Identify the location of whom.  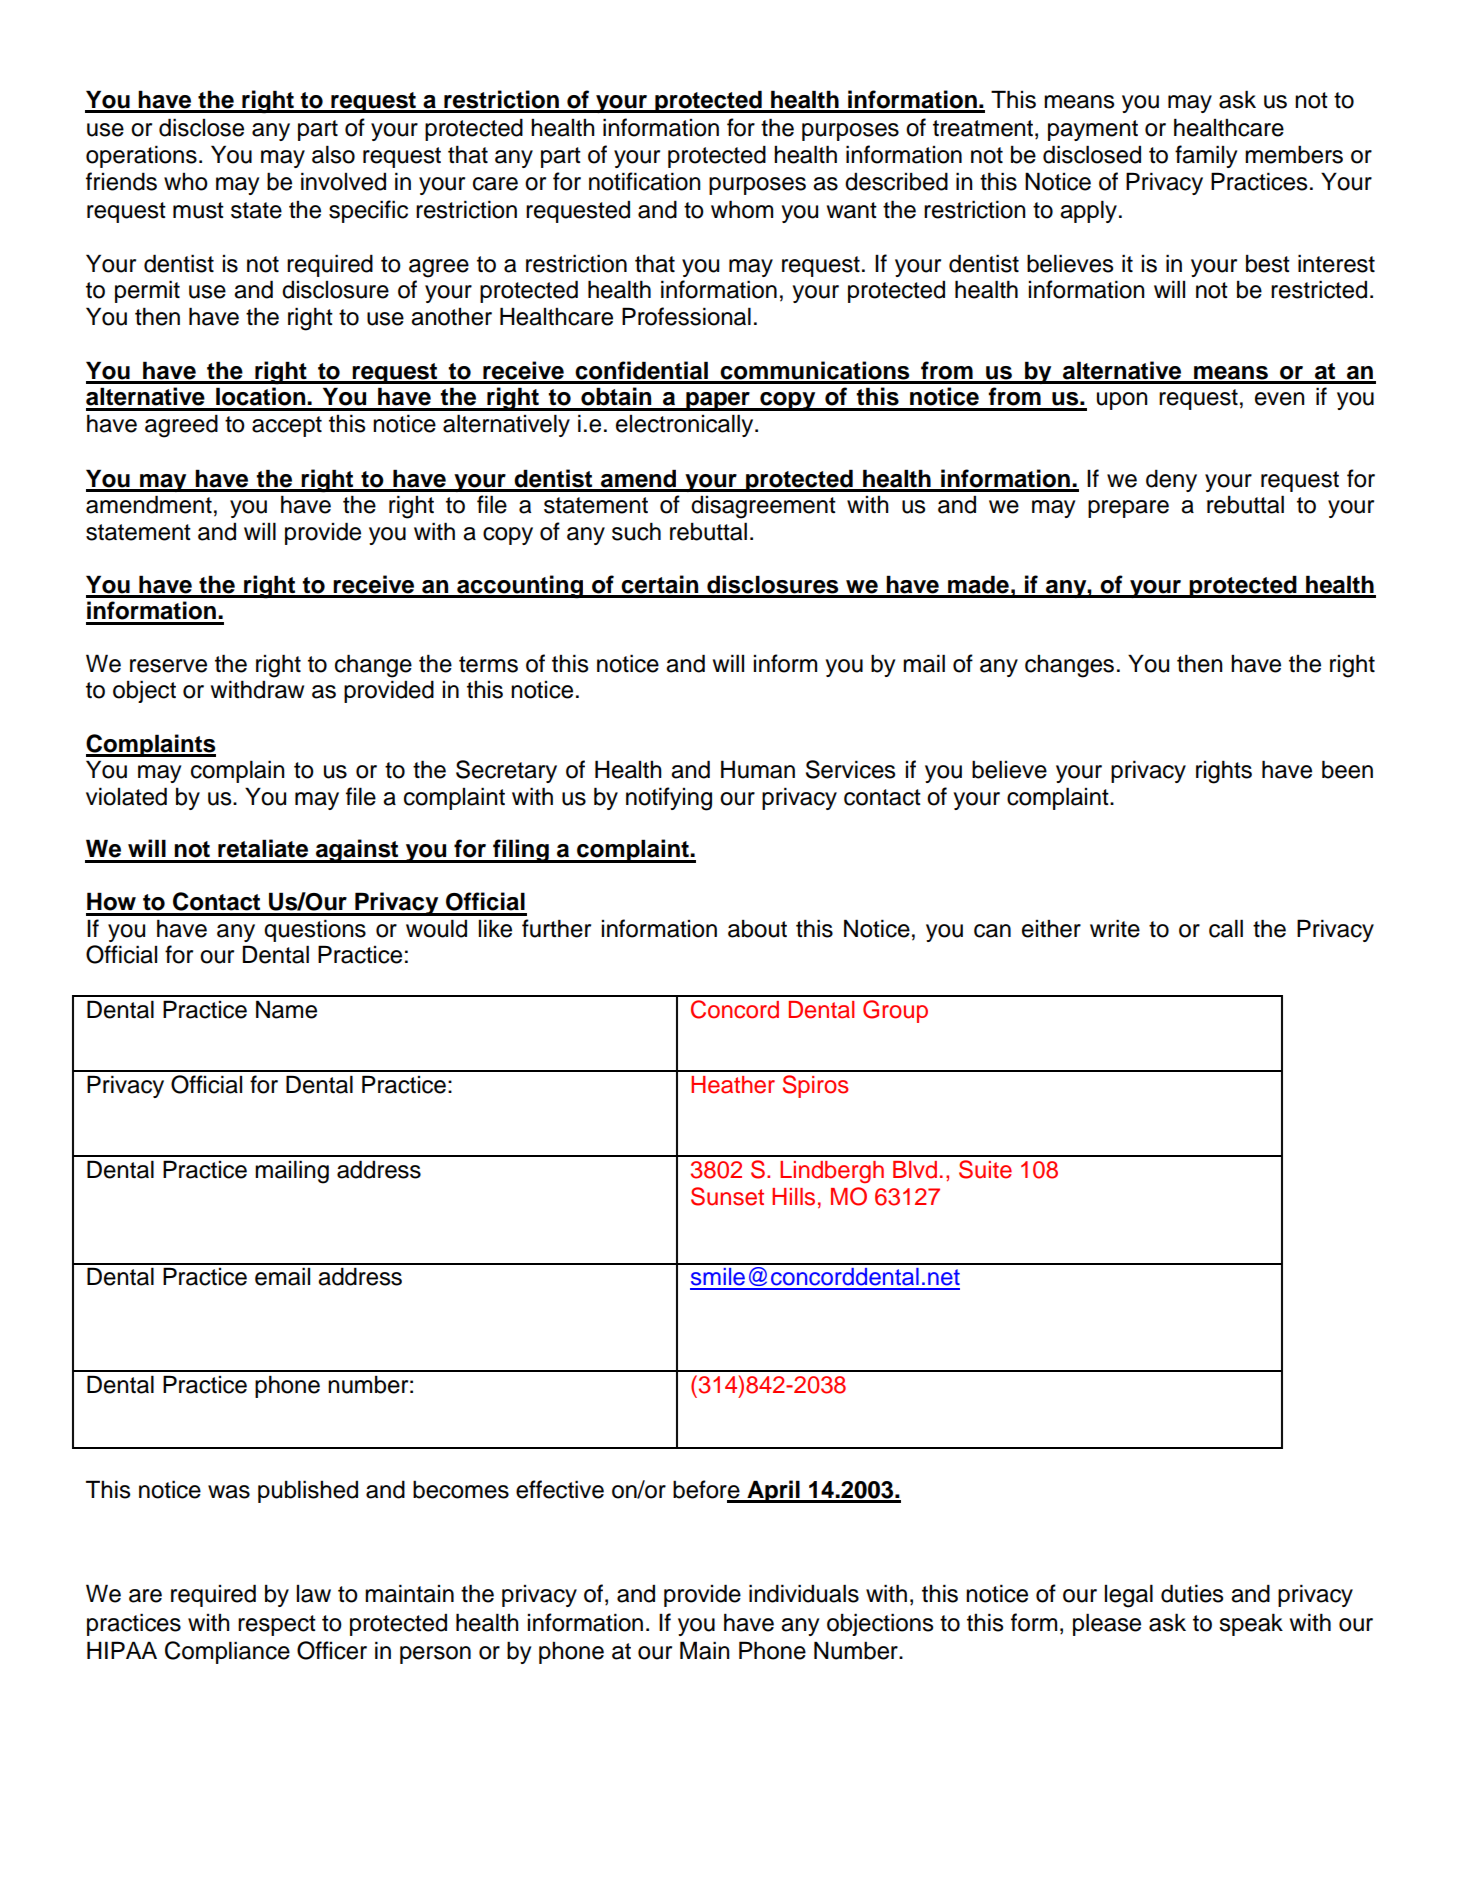
(742, 209).
